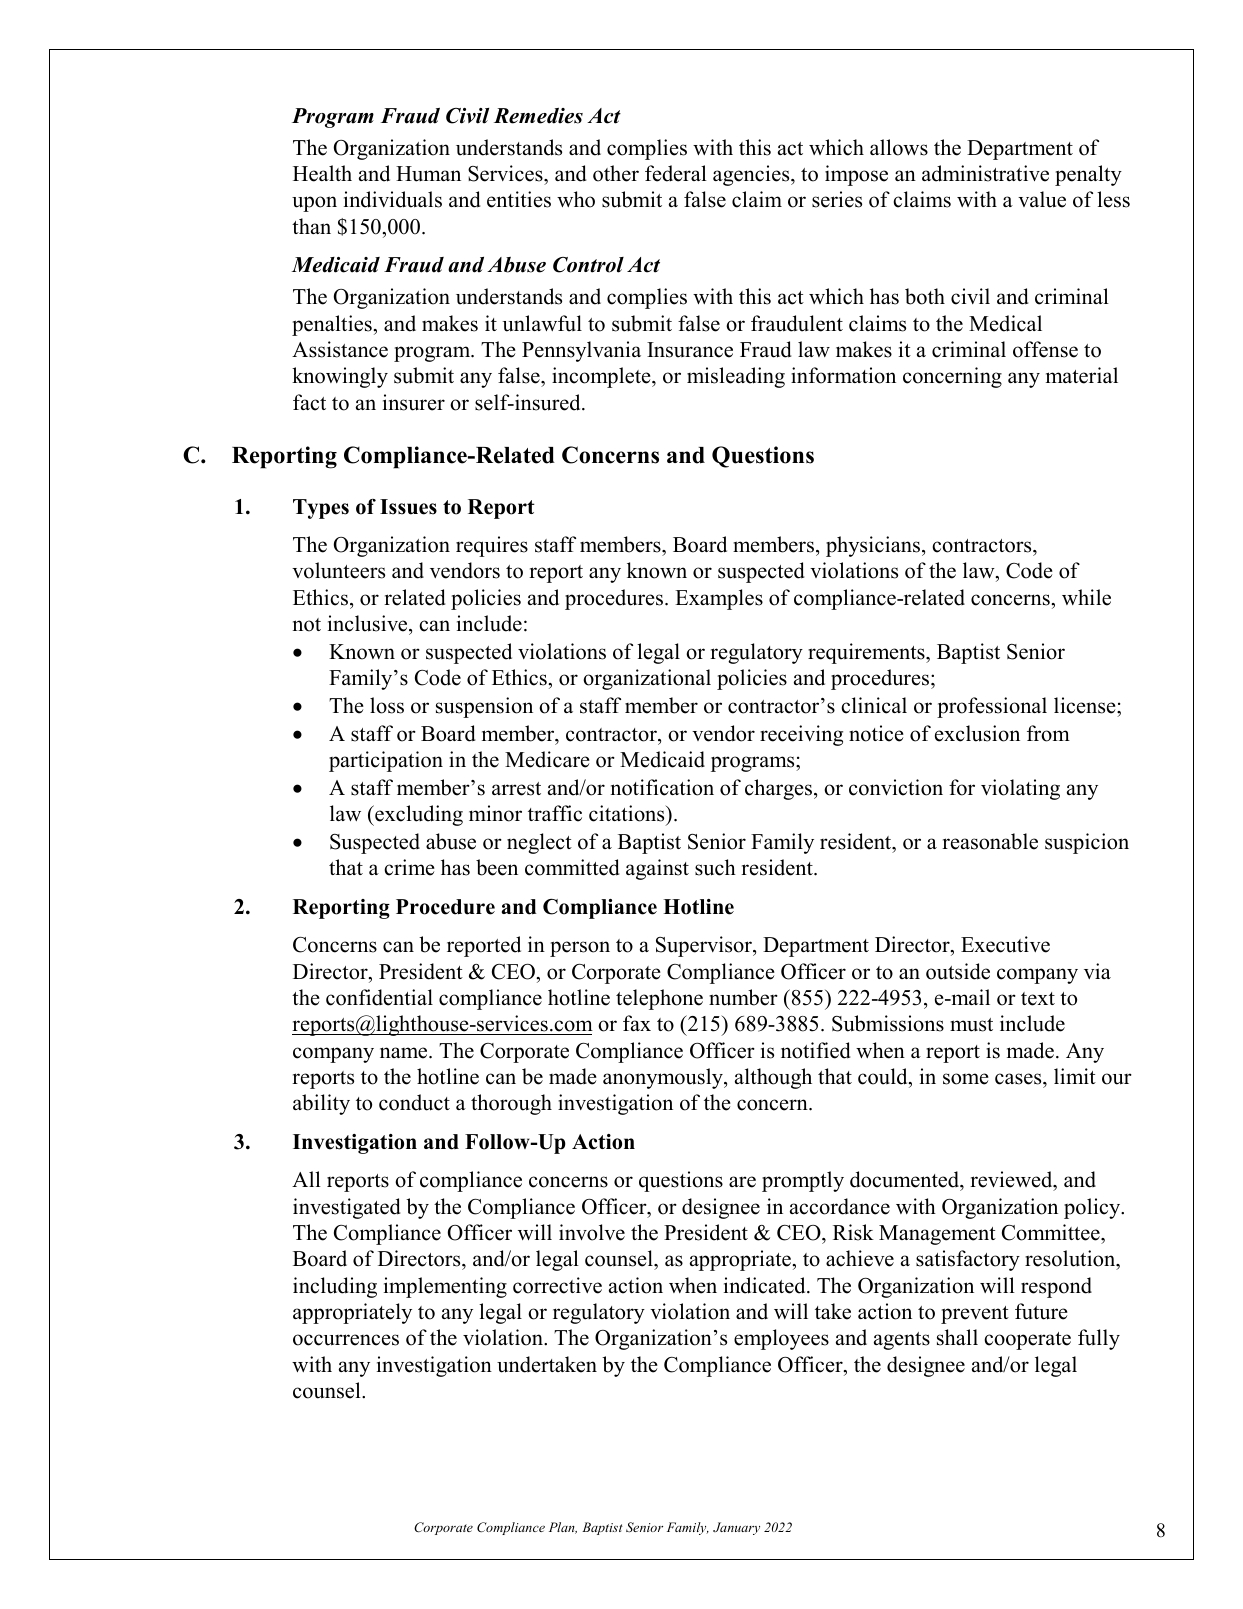 Image resolution: width=1243 pixels, height=1609 pixels. Describe the element at coordinates (1086, 597) in the screenshot. I see `while` at that location.
